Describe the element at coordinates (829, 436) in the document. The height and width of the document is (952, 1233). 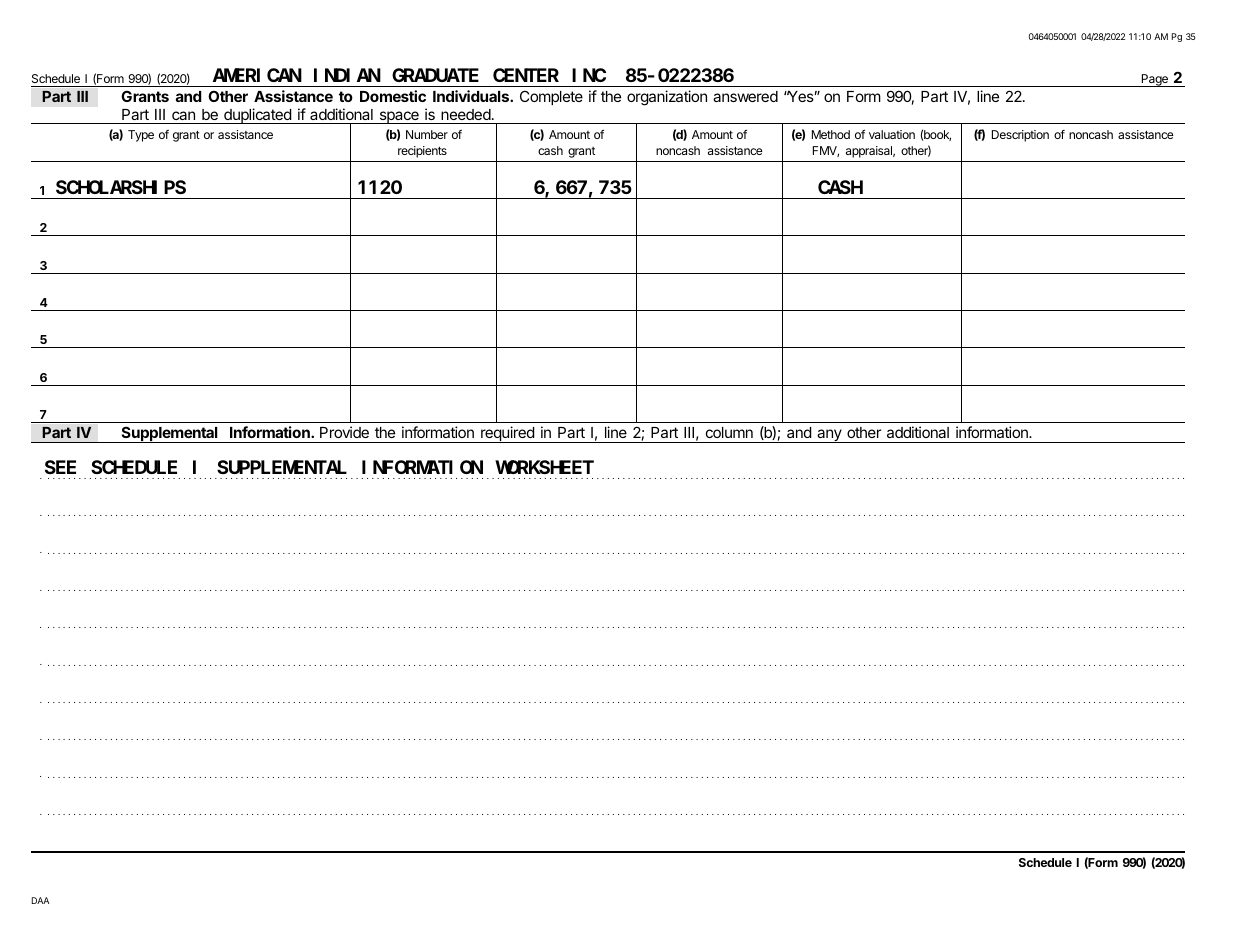
I see `any` at that location.
